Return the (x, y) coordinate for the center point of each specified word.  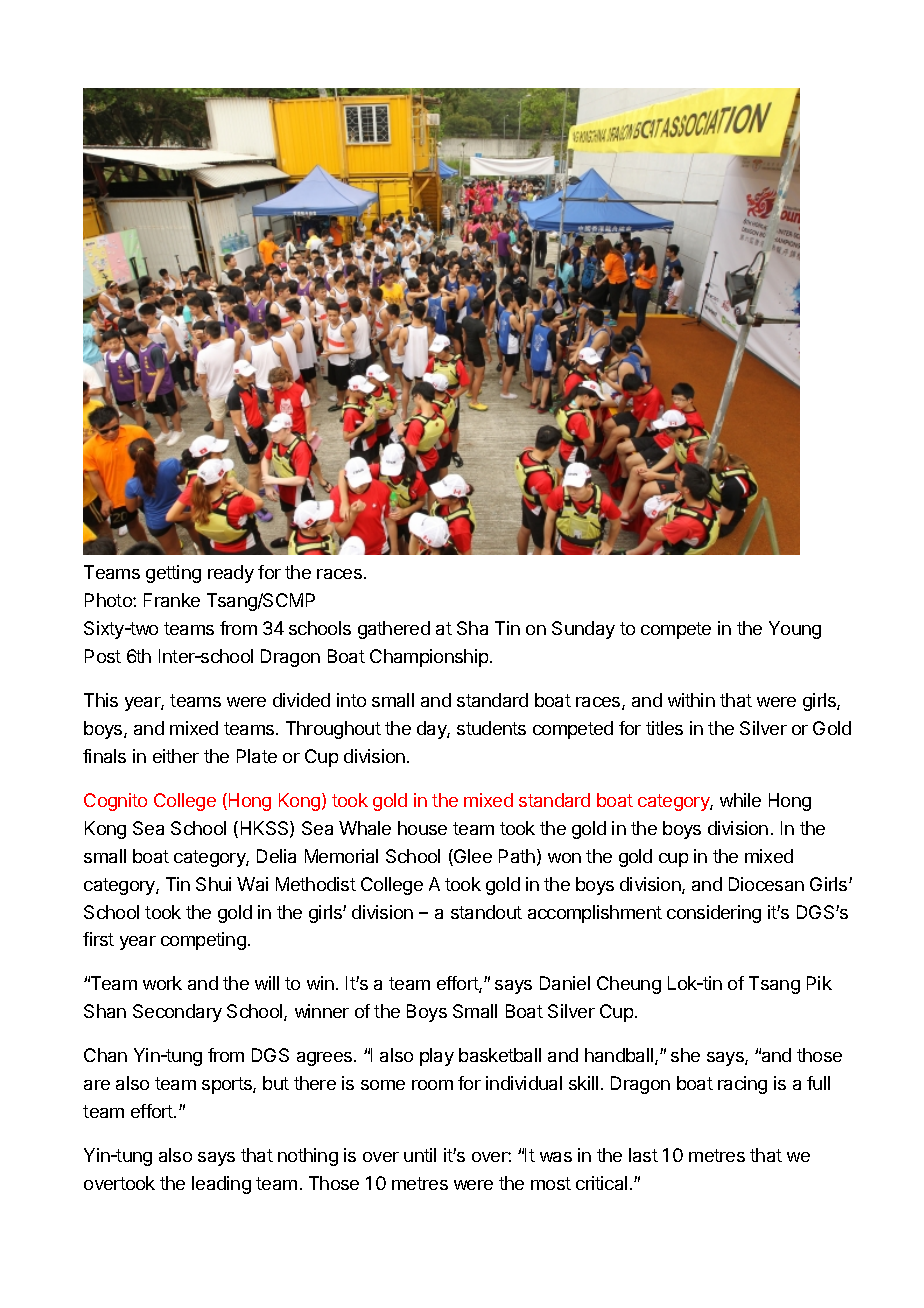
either (176, 756)
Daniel (565, 983)
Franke (172, 600)
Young (795, 630)
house (422, 828)
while (740, 800)
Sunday (583, 630)
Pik (819, 983)
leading (221, 1185)
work (162, 983)
